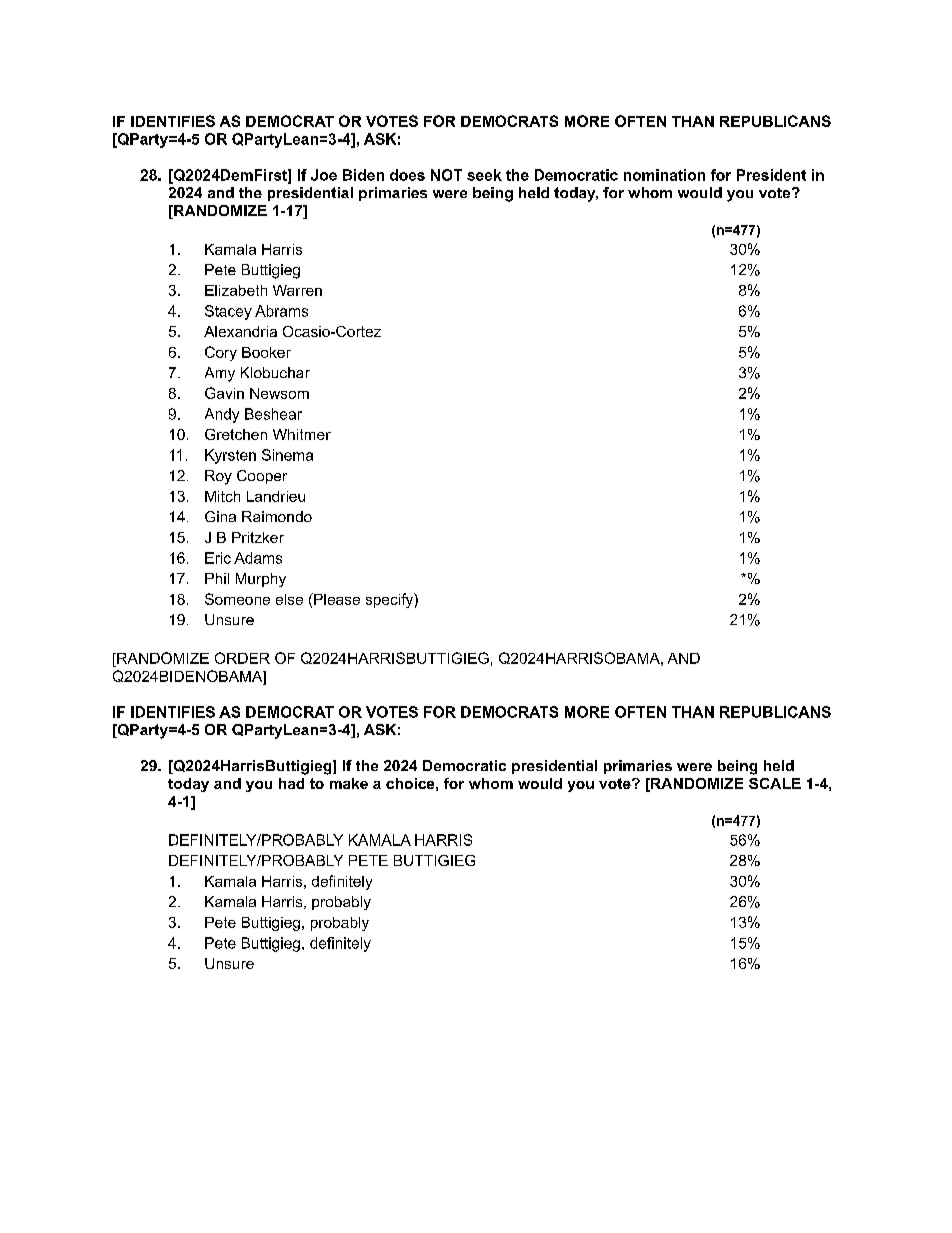  Describe the element at coordinates (336, 599) in the page. I see `Please` at that location.
